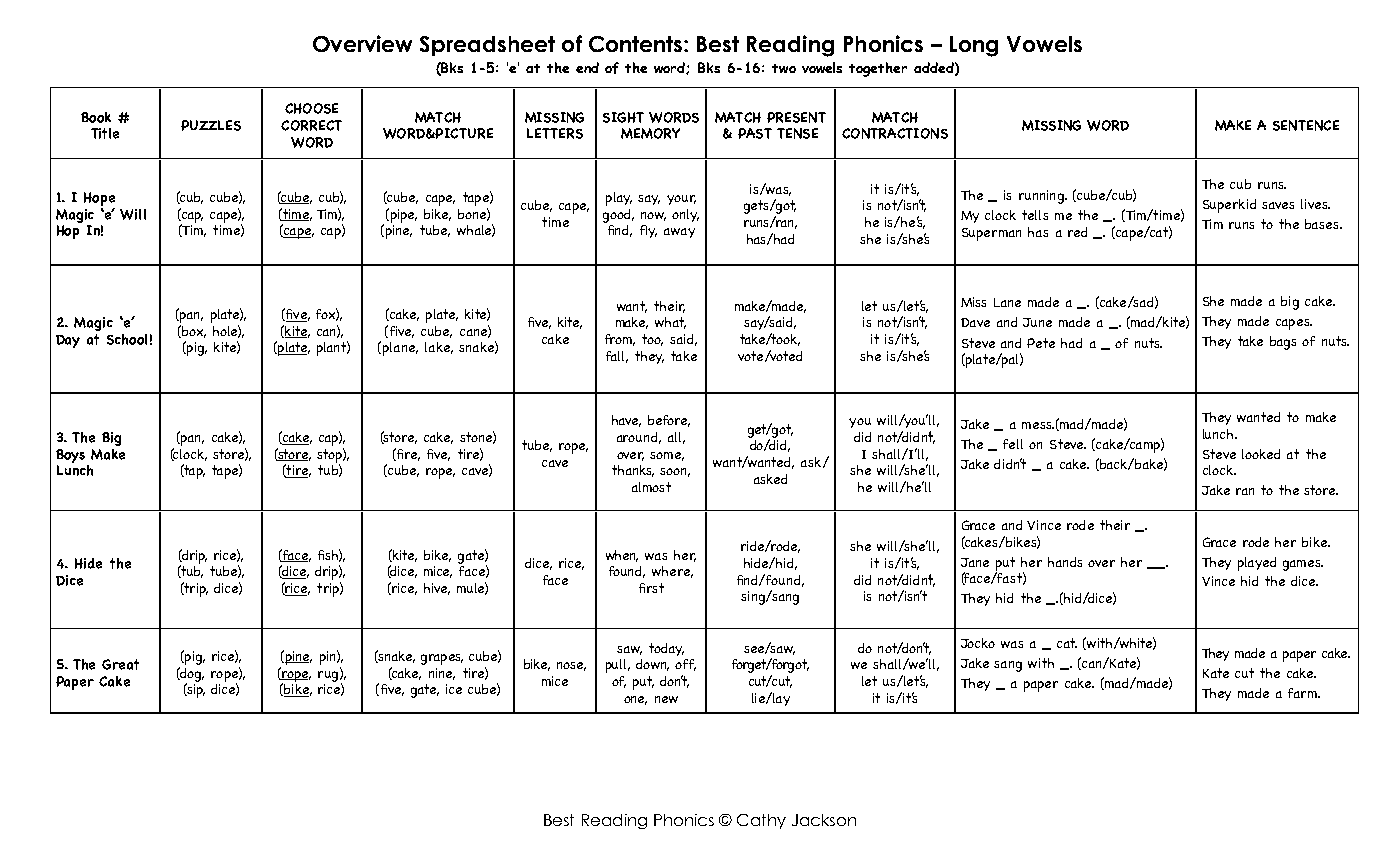  What do you see at coordinates (311, 108) in the page?
I see `CHOOSE` at bounding box center [311, 108].
